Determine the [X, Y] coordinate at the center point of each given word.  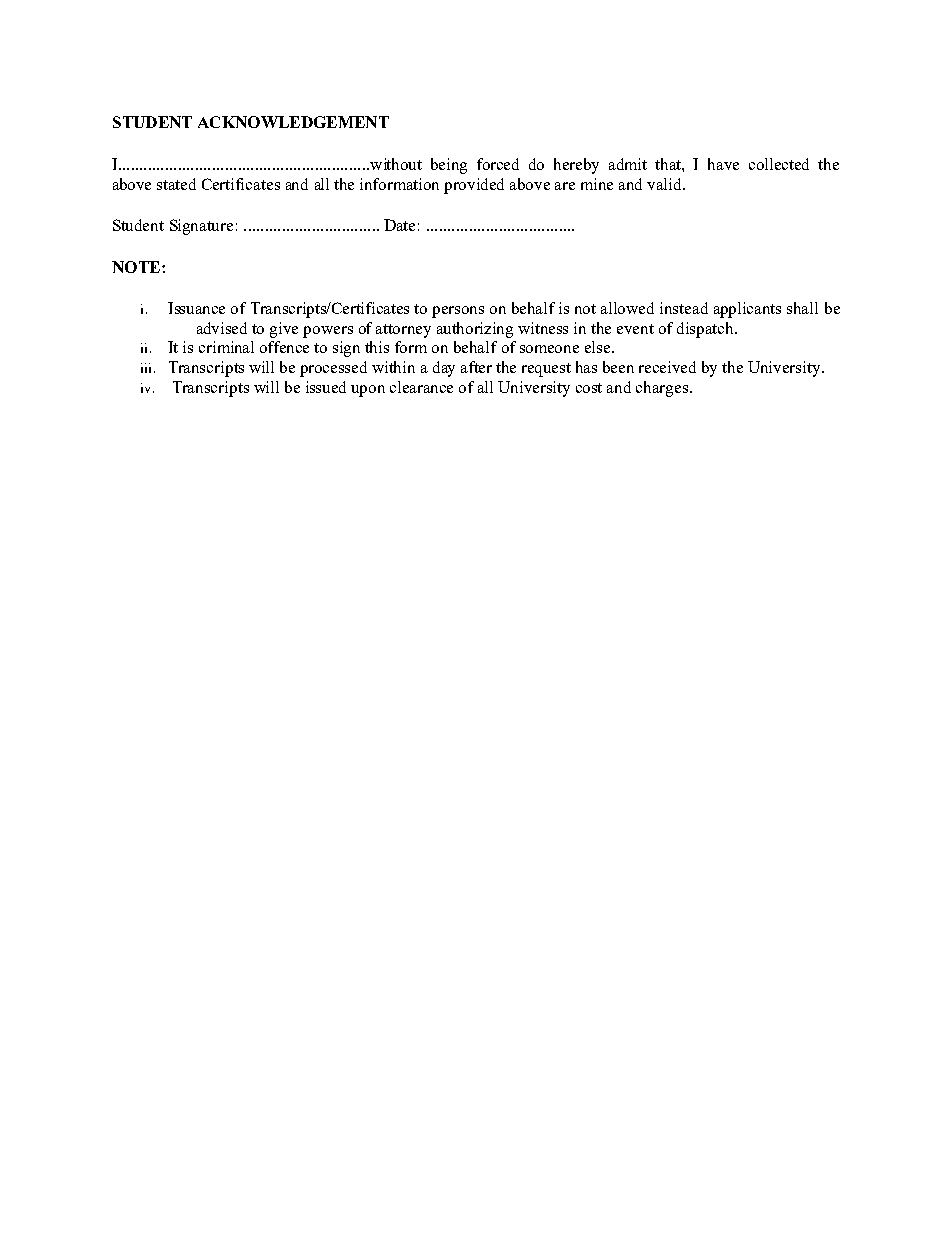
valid [666, 184]
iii [146, 368]
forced [498, 164]
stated [176, 184]
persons [458, 312]
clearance [421, 387]
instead [684, 308]
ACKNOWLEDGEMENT [293, 122]
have [723, 164]
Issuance [196, 308]
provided [474, 186]
